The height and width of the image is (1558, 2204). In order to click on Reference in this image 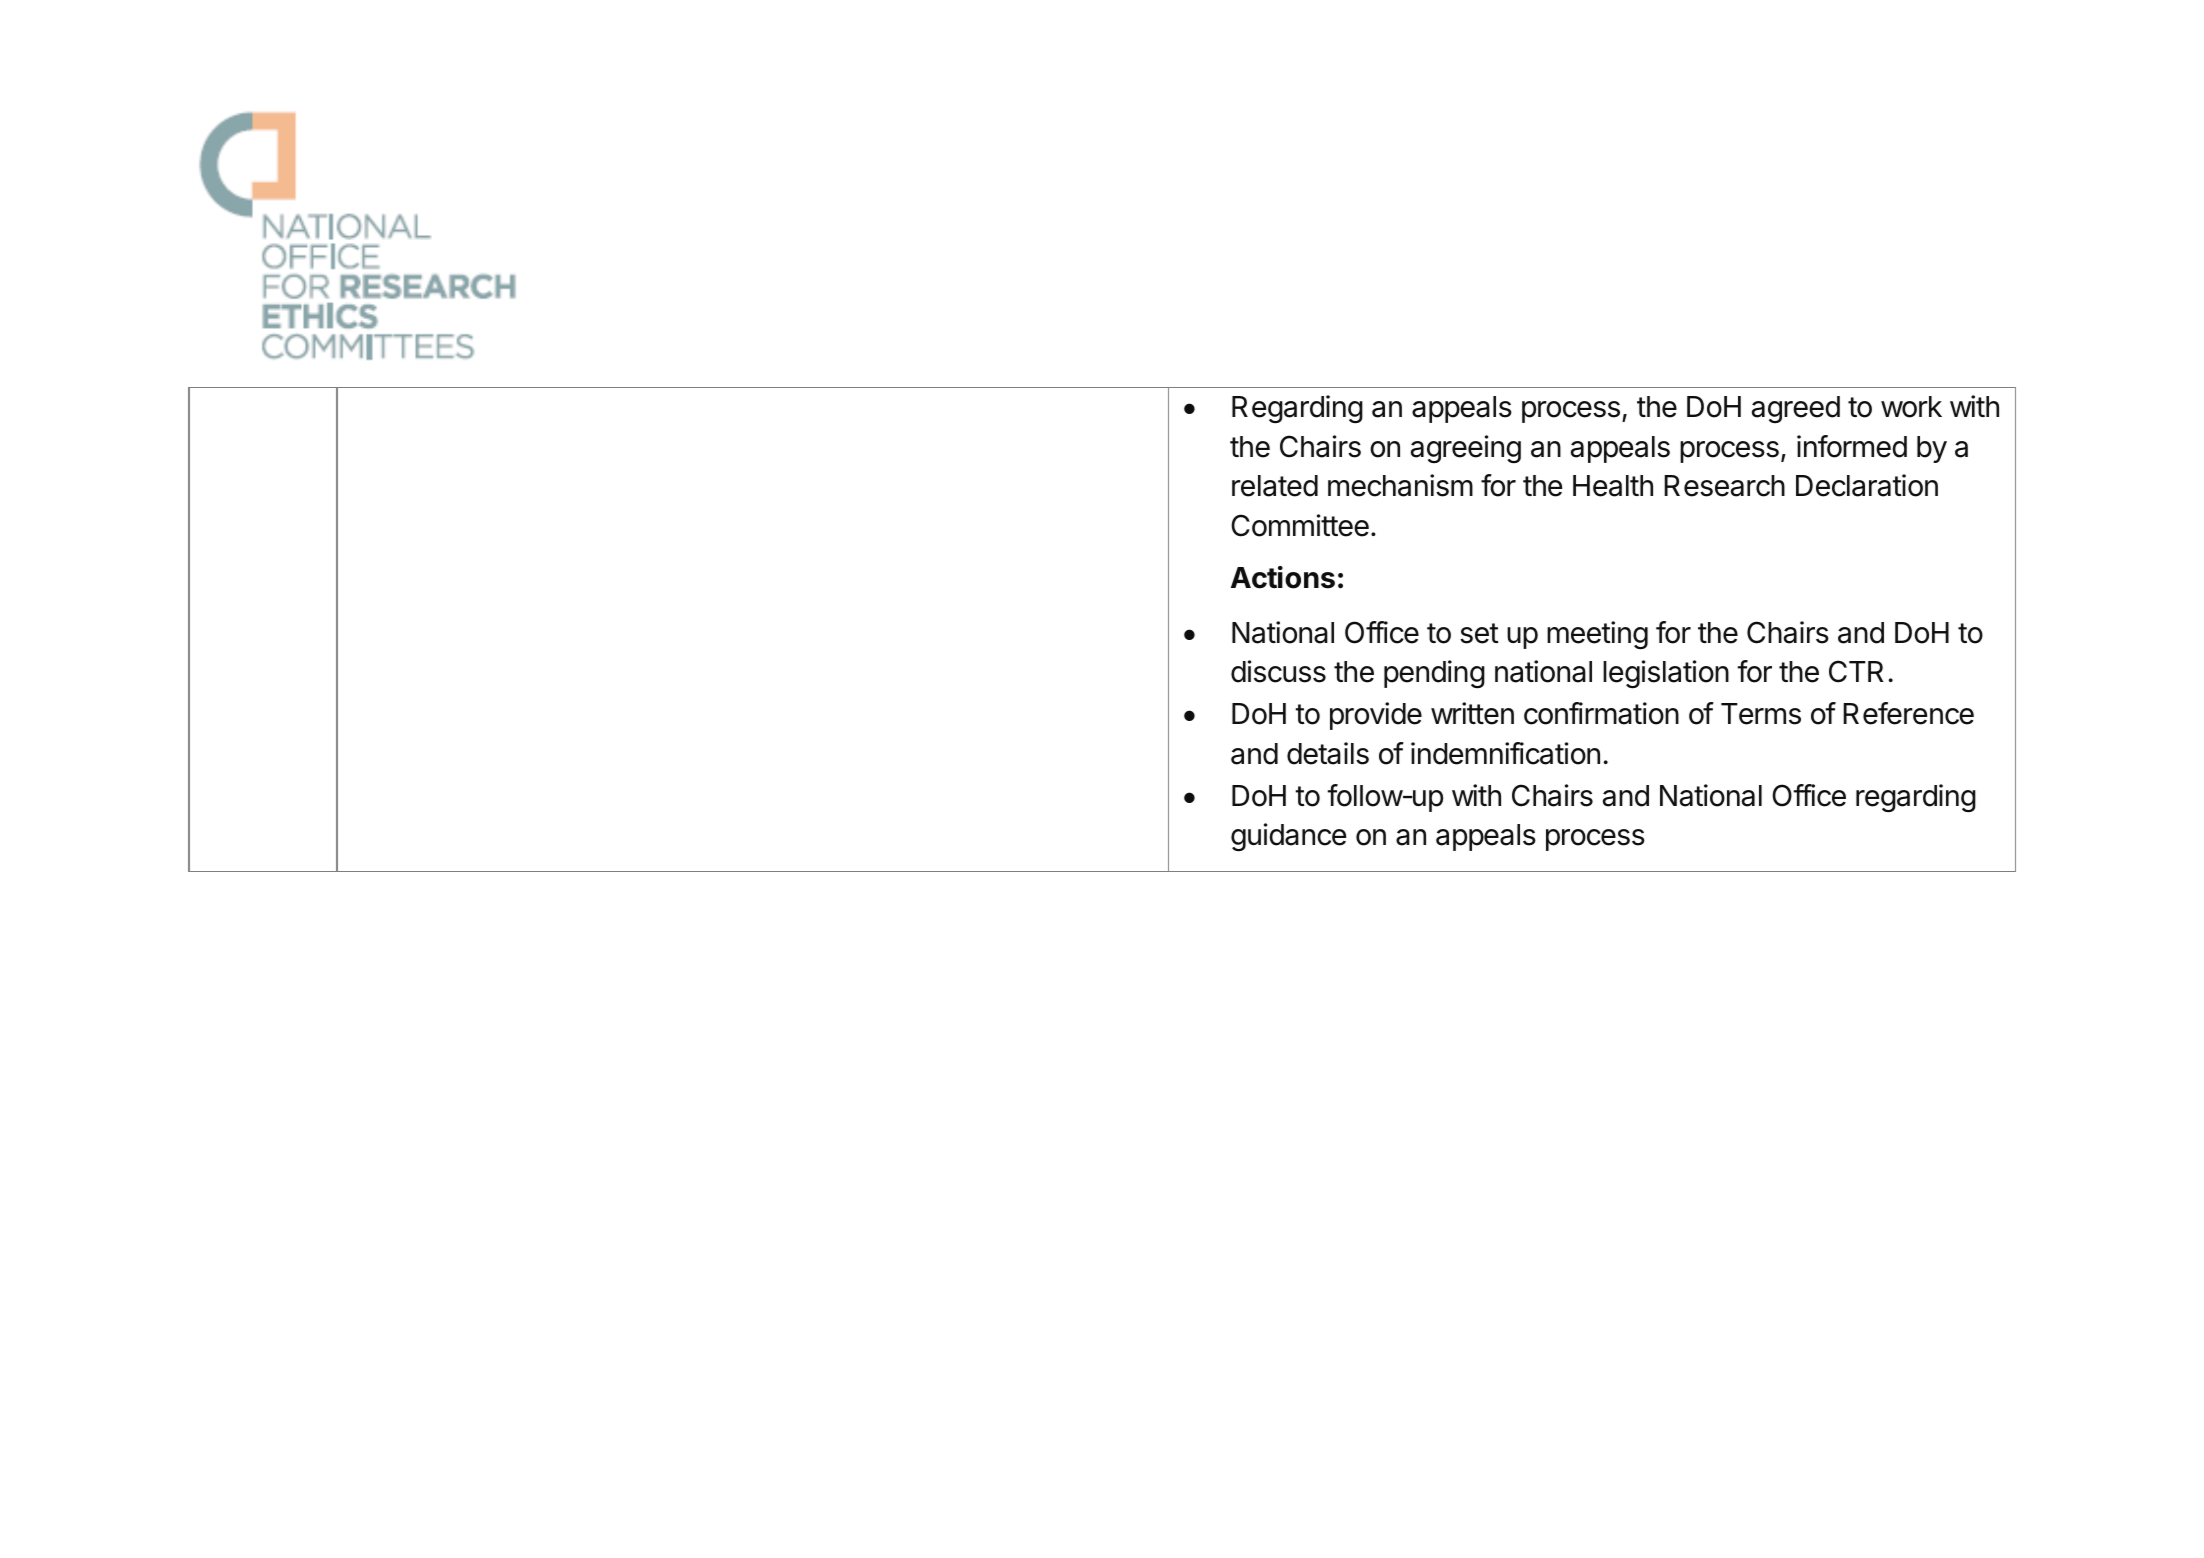, I will do `click(1908, 713)`.
